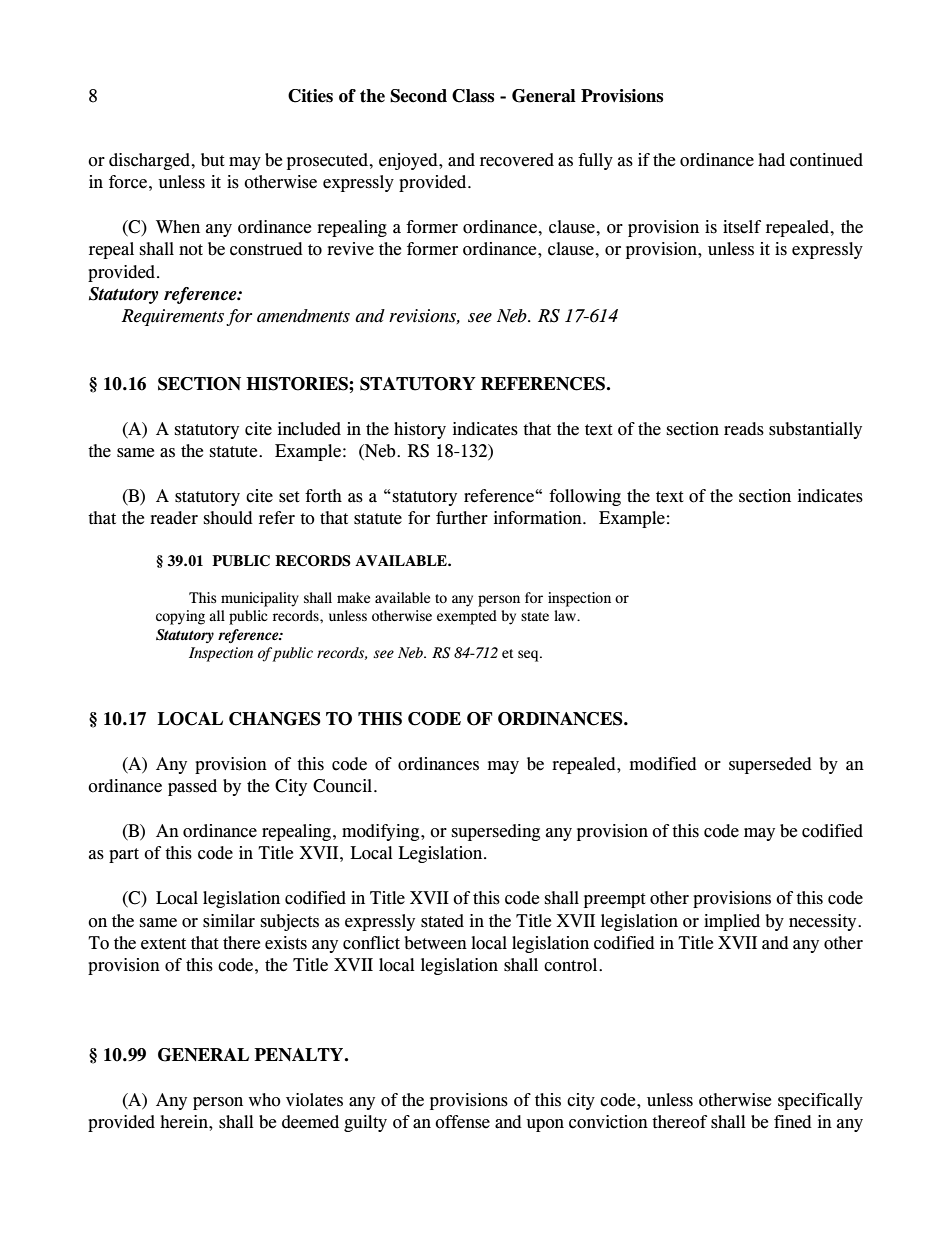  I want to click on offense, so click(462, 1122).
